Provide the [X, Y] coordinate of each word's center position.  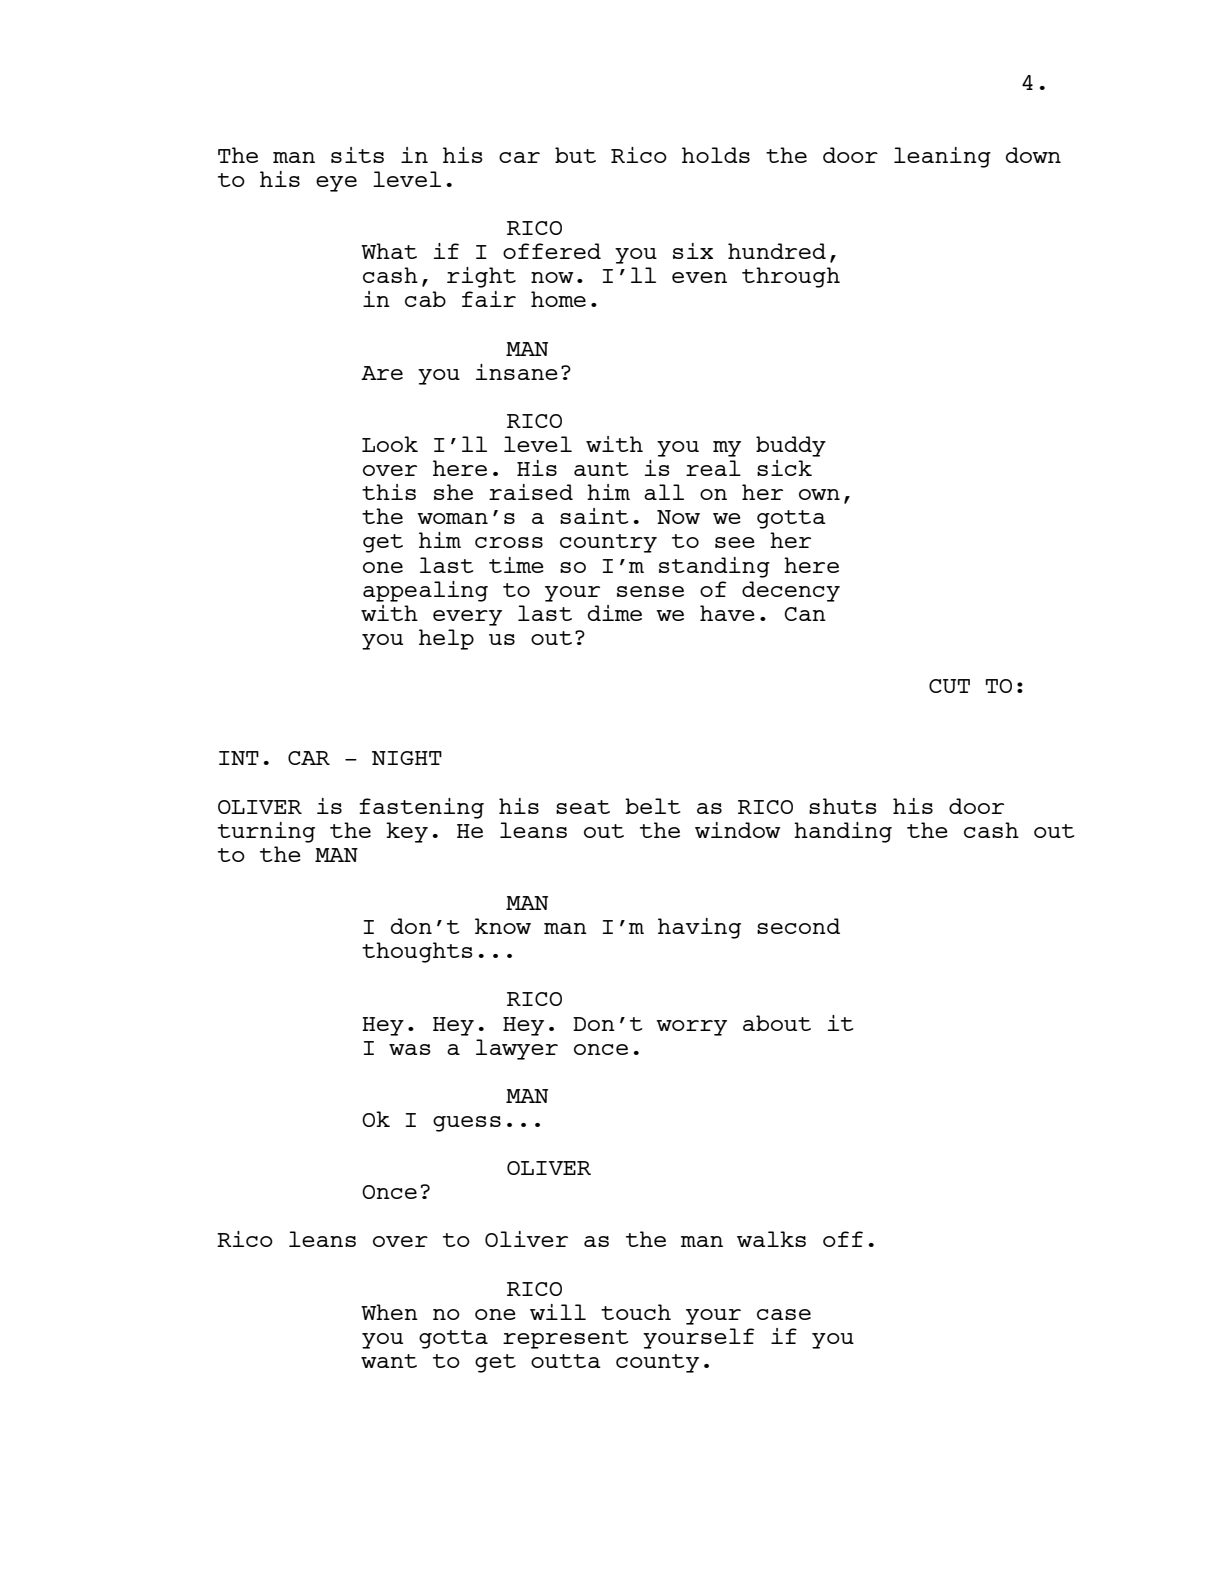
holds [716, 155]
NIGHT [407, 758]
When [389, 1312]
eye [336, 184]
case [784, 1314]
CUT [949, 686]
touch [636, 1312]
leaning [942, 157]
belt [653, 806]
